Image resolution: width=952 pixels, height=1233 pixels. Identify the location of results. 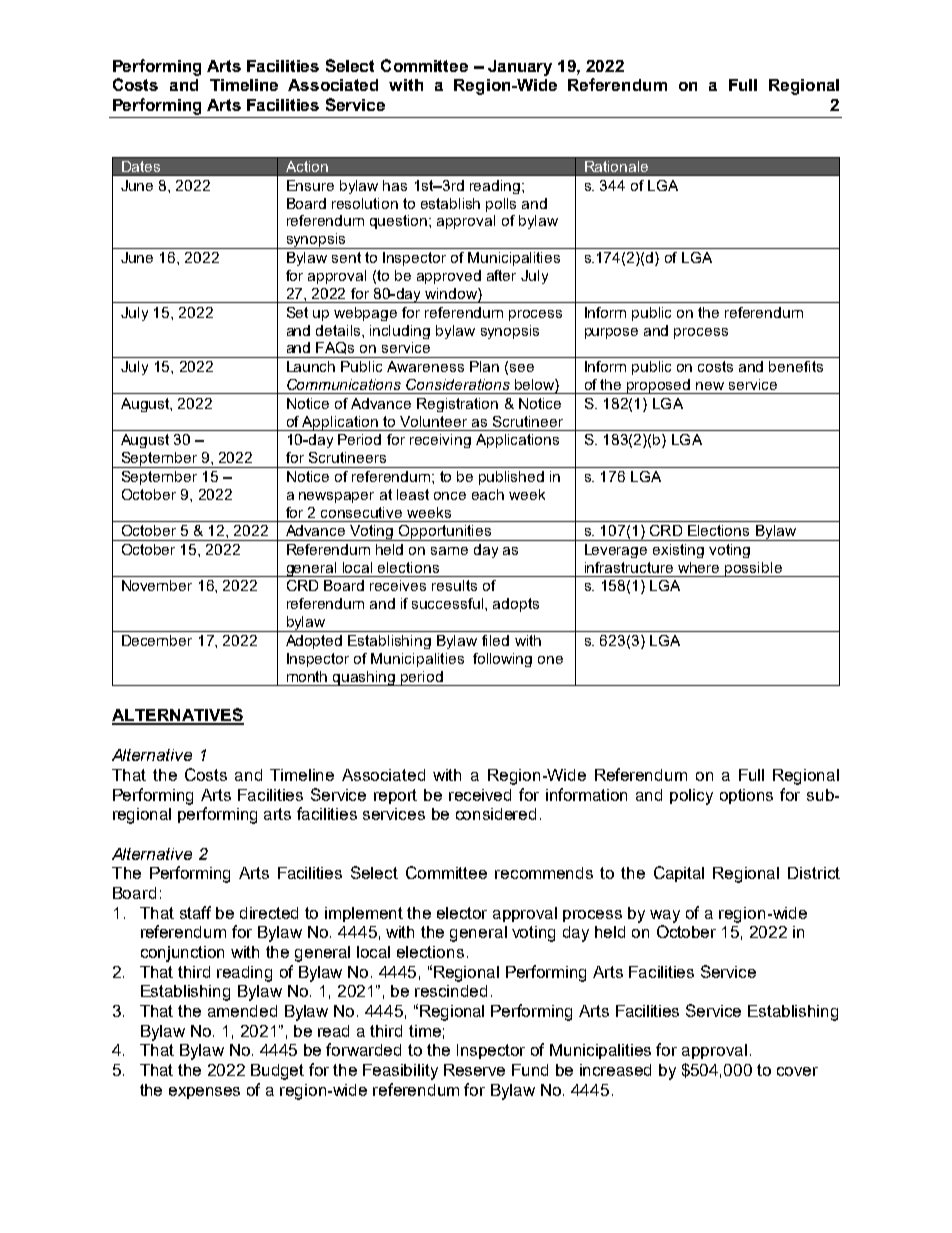
(454, 585).
